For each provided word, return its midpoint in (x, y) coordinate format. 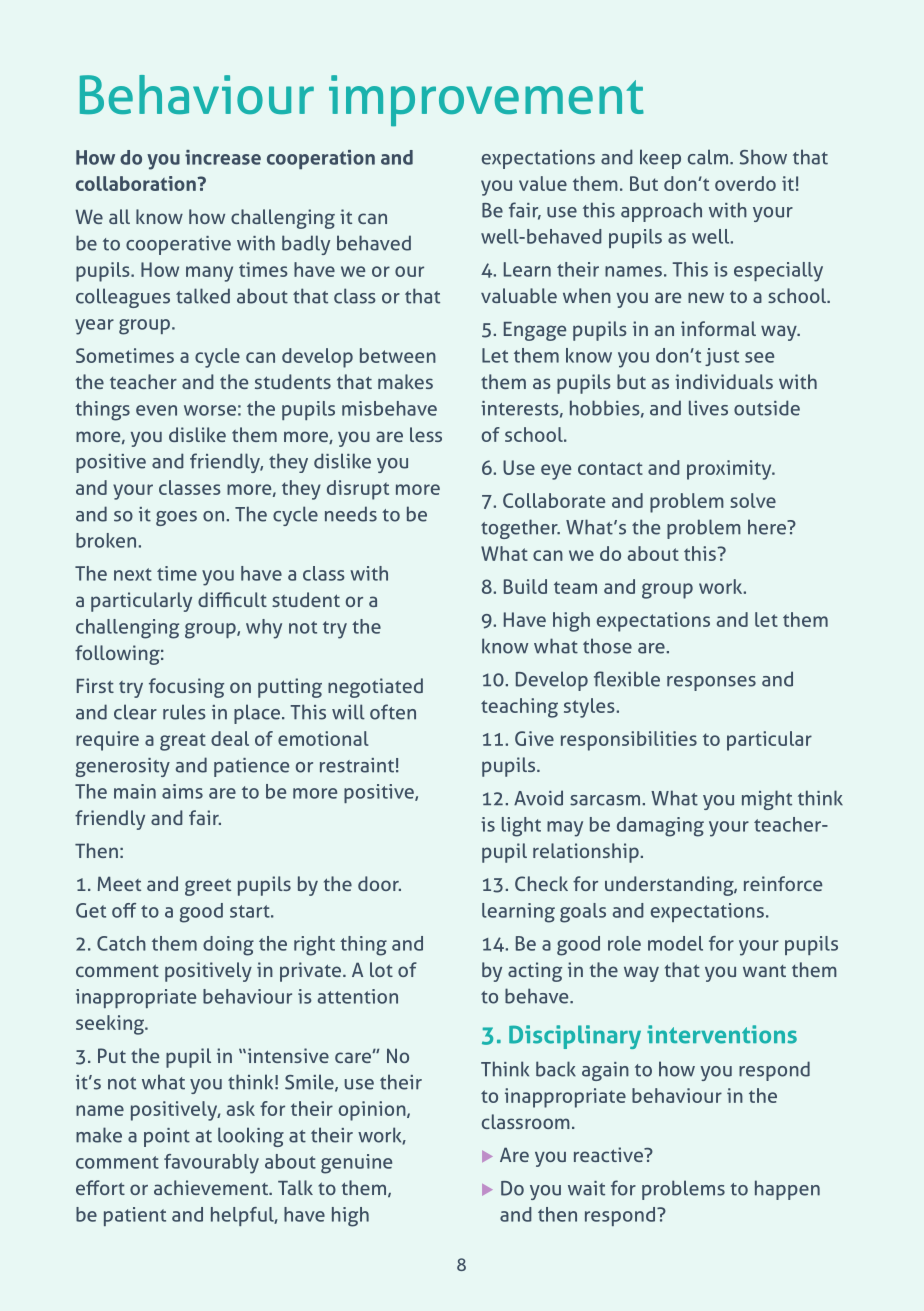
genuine (356, 1164)
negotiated (375, 688)
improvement (486, 101)
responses (711, 683)
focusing (186, 688)
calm (708, 157)
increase (223, 157)
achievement (212, 1187)
